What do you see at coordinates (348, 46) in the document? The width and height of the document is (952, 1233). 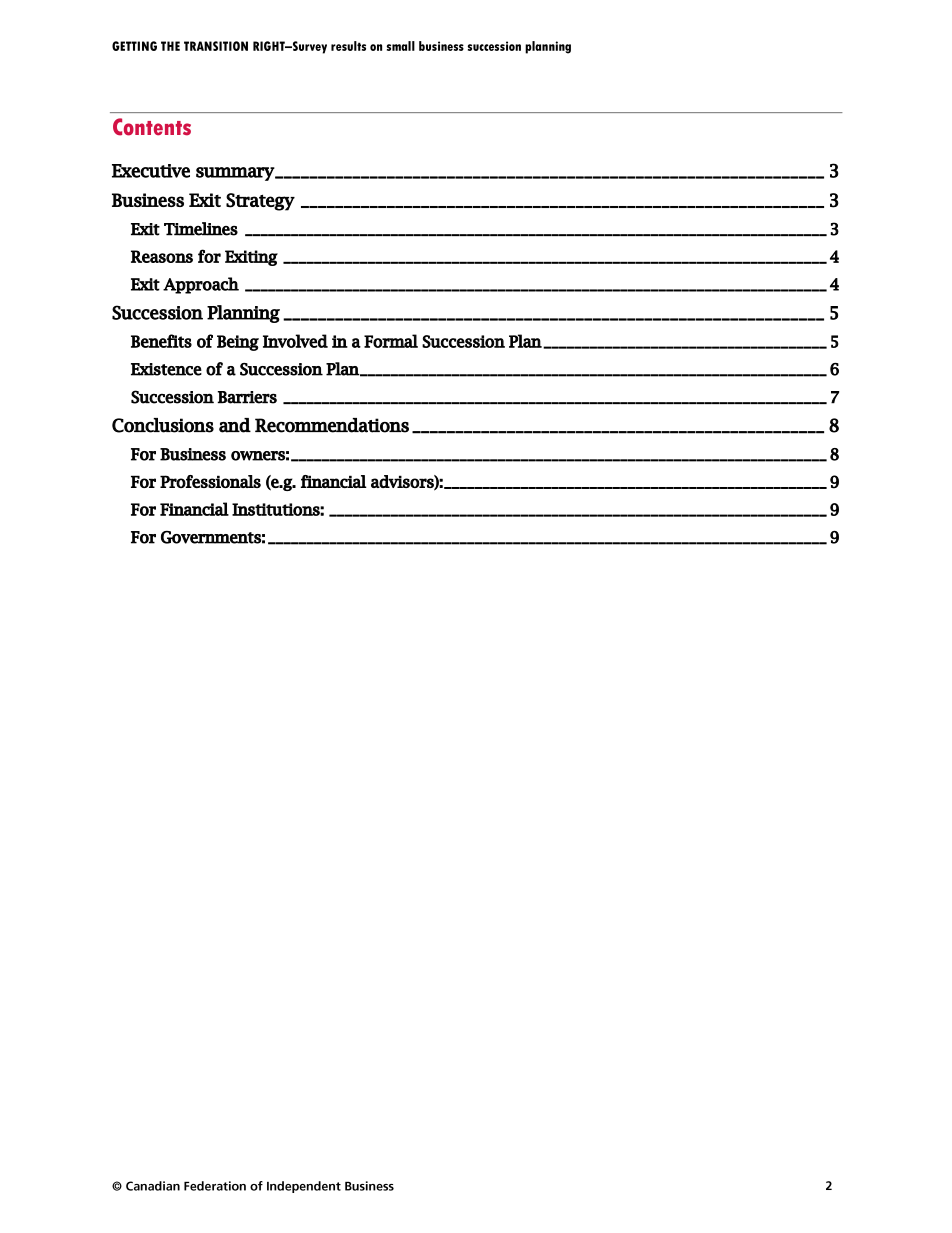 I see `results` at bounding box center [348, 46].
